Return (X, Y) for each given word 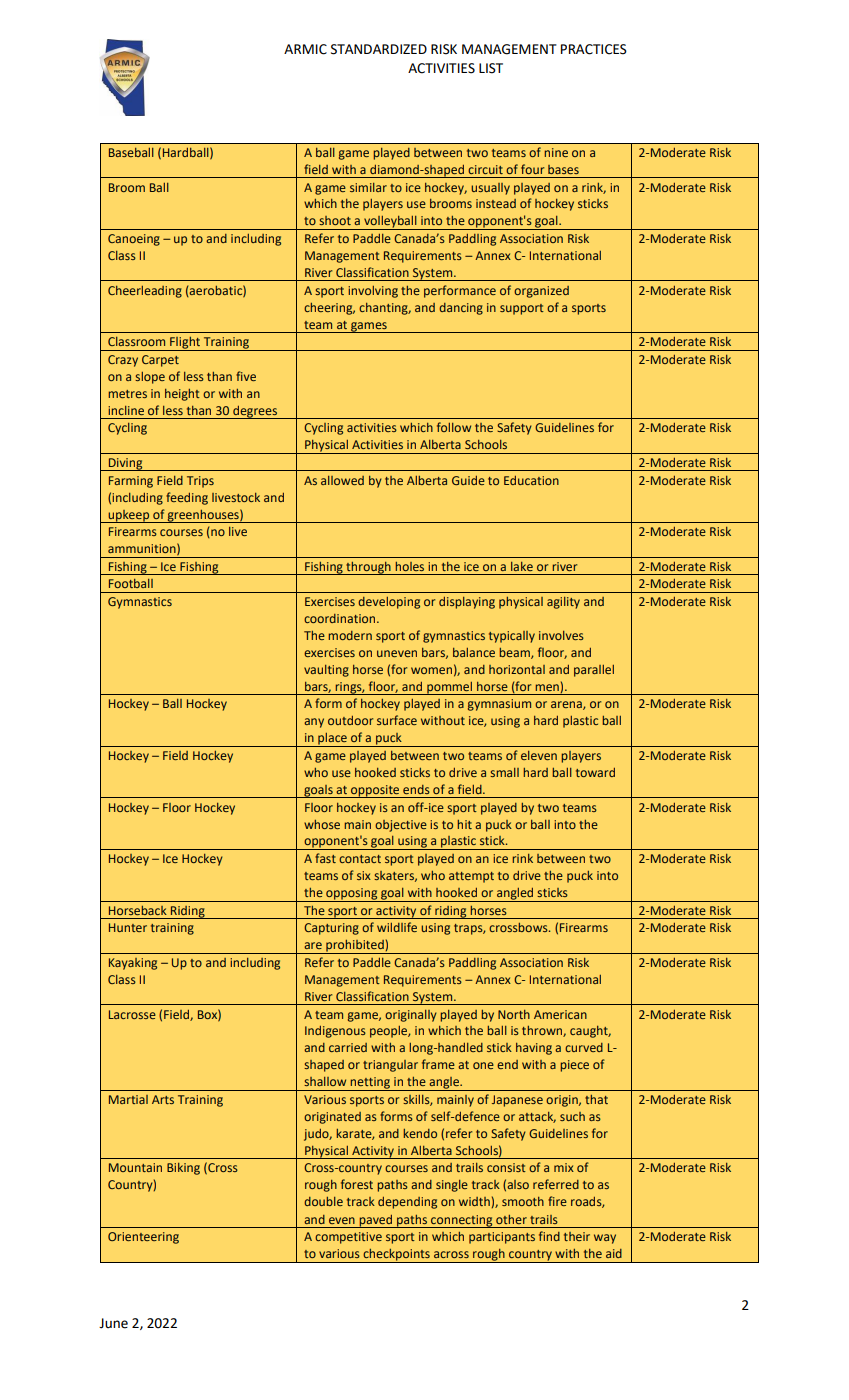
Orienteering (143, 1238)
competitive (348, 1238)
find (549, 1236)
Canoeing (134, 240)
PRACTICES (594, 49)
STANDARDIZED (379, 49)
